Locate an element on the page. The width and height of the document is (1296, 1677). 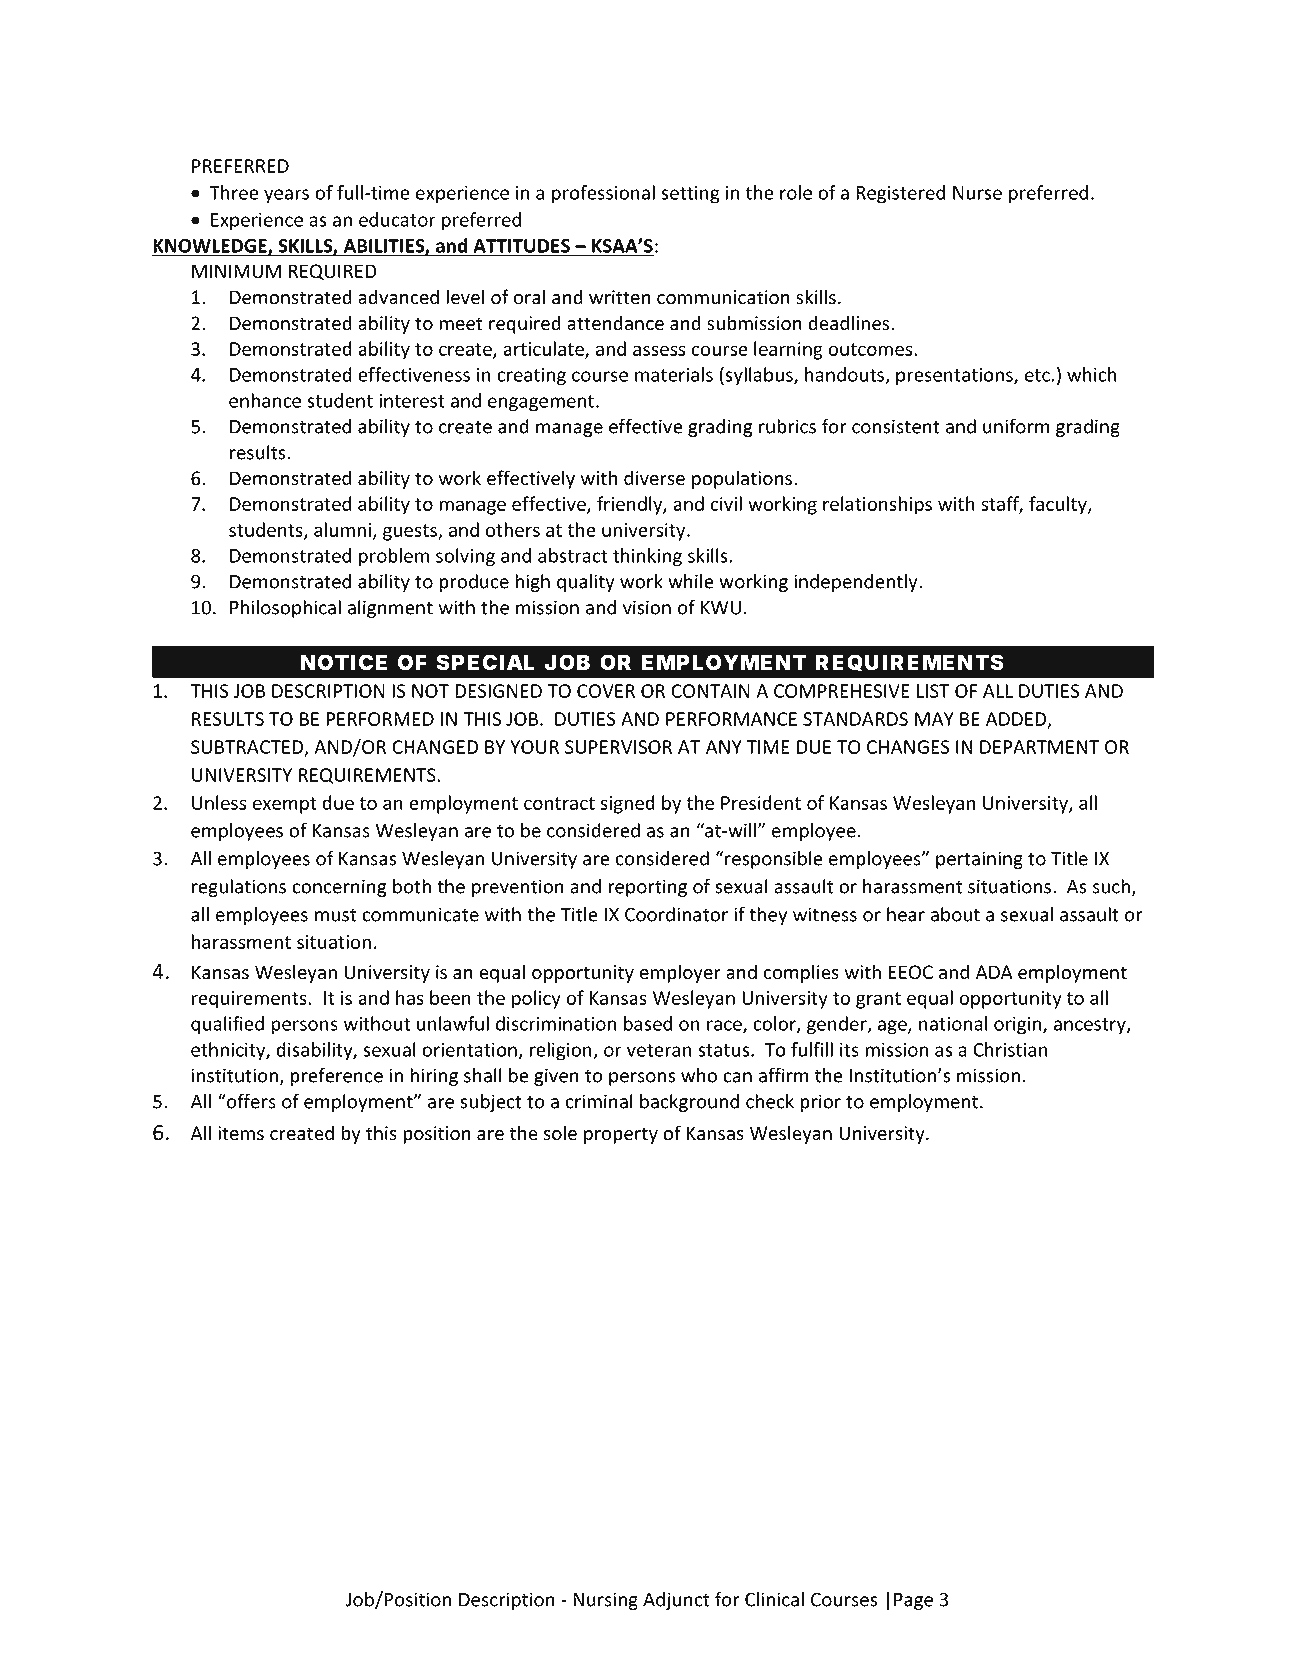
Adjunct is located at coordinates (676, 1601).
